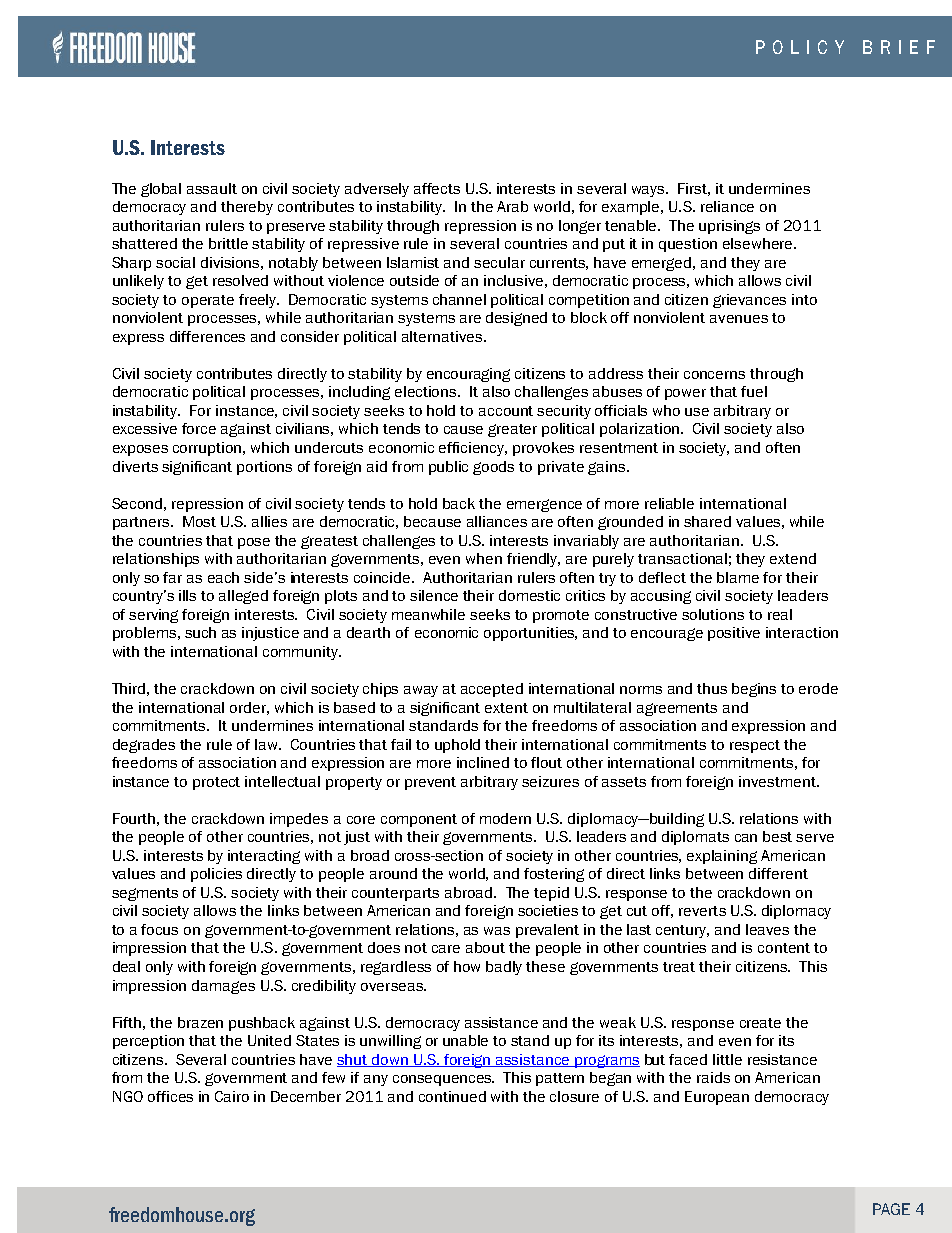  Describe the element at coordinates (232, 1096) in the screenshot. I see `Cairo` at that location.
